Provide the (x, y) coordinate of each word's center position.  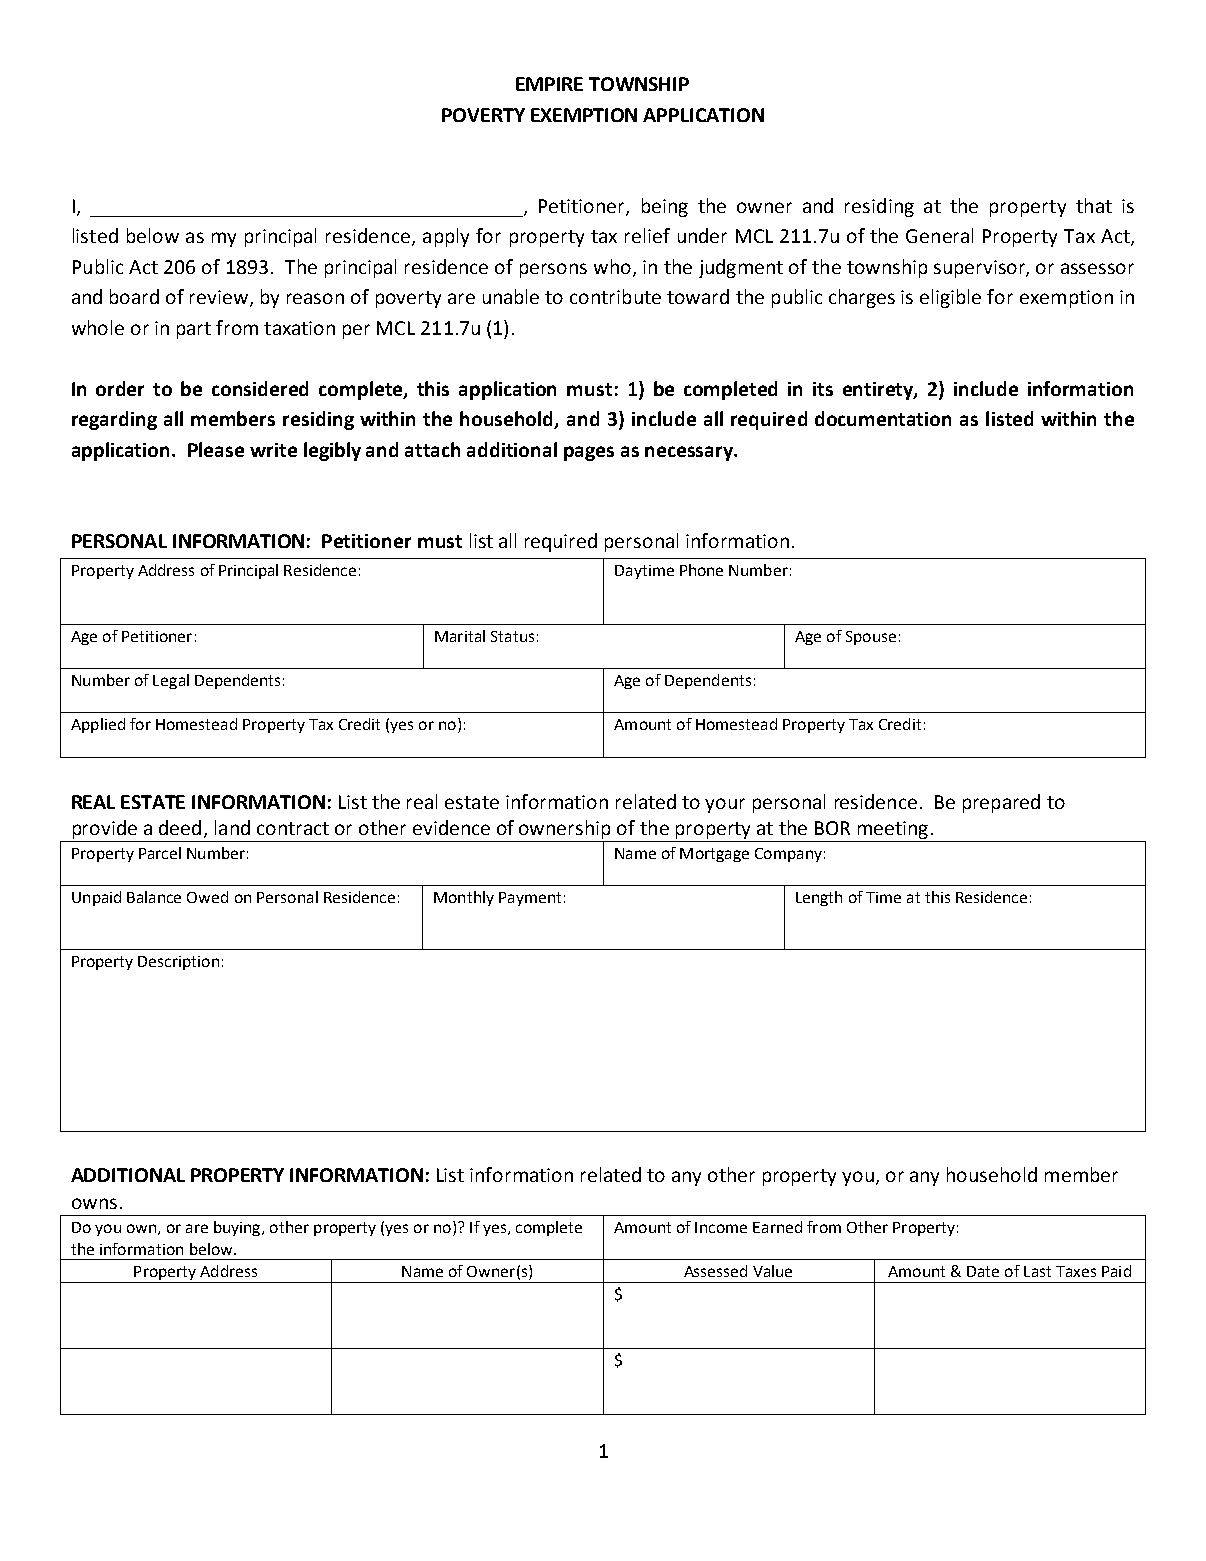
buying (238, 1228)
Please (216, 449)
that (1094, 205)
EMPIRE (549, 84)
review (220, 298)
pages (589, 453)
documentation (883, 418)
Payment (530, 899)
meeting (893, 830)
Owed (207, 897)
